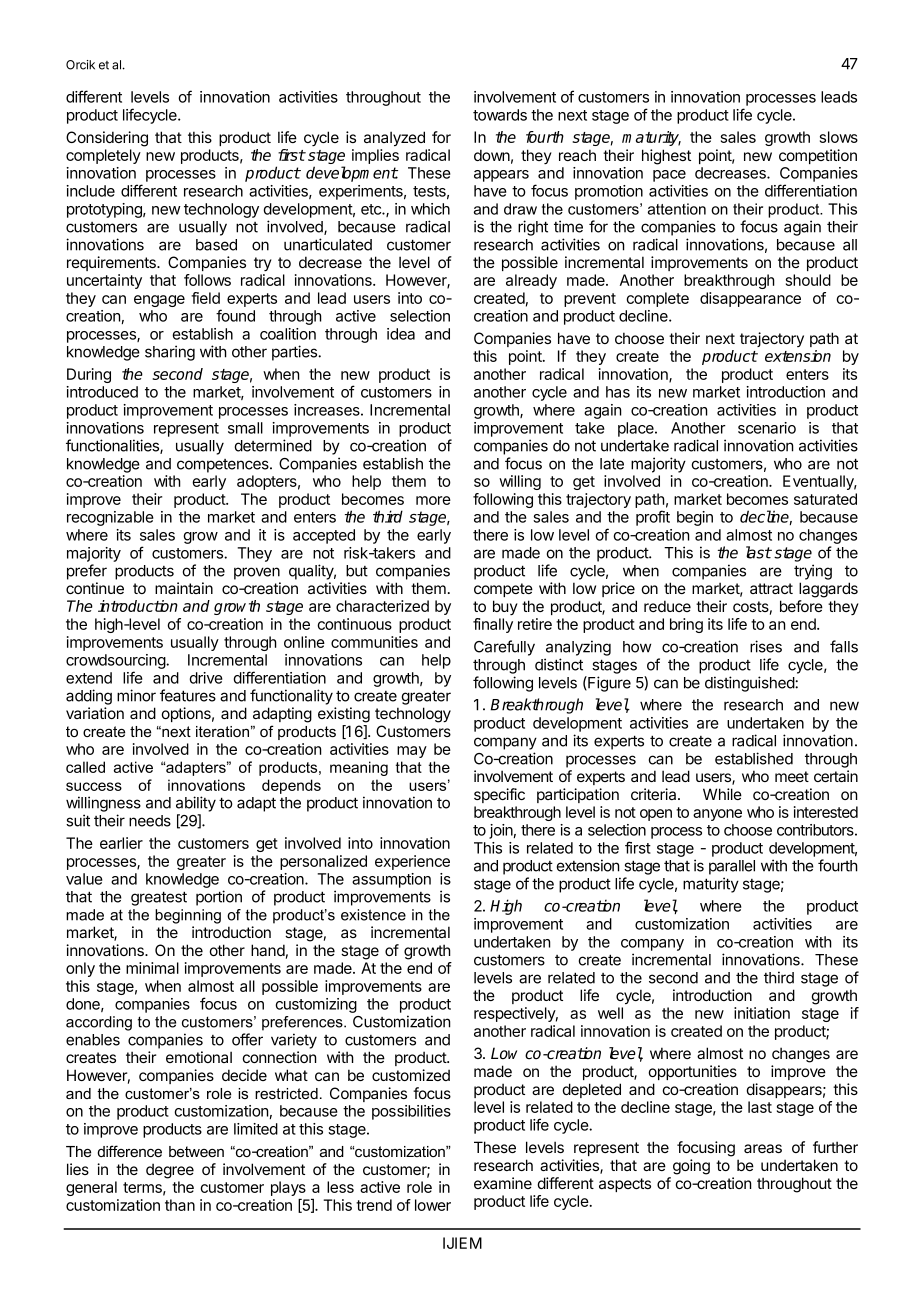 The height and width of the screenshot is (1307, 924). Describe the element at coordinates (170, 1171) in the screenshot. I see `degree` at that location.
